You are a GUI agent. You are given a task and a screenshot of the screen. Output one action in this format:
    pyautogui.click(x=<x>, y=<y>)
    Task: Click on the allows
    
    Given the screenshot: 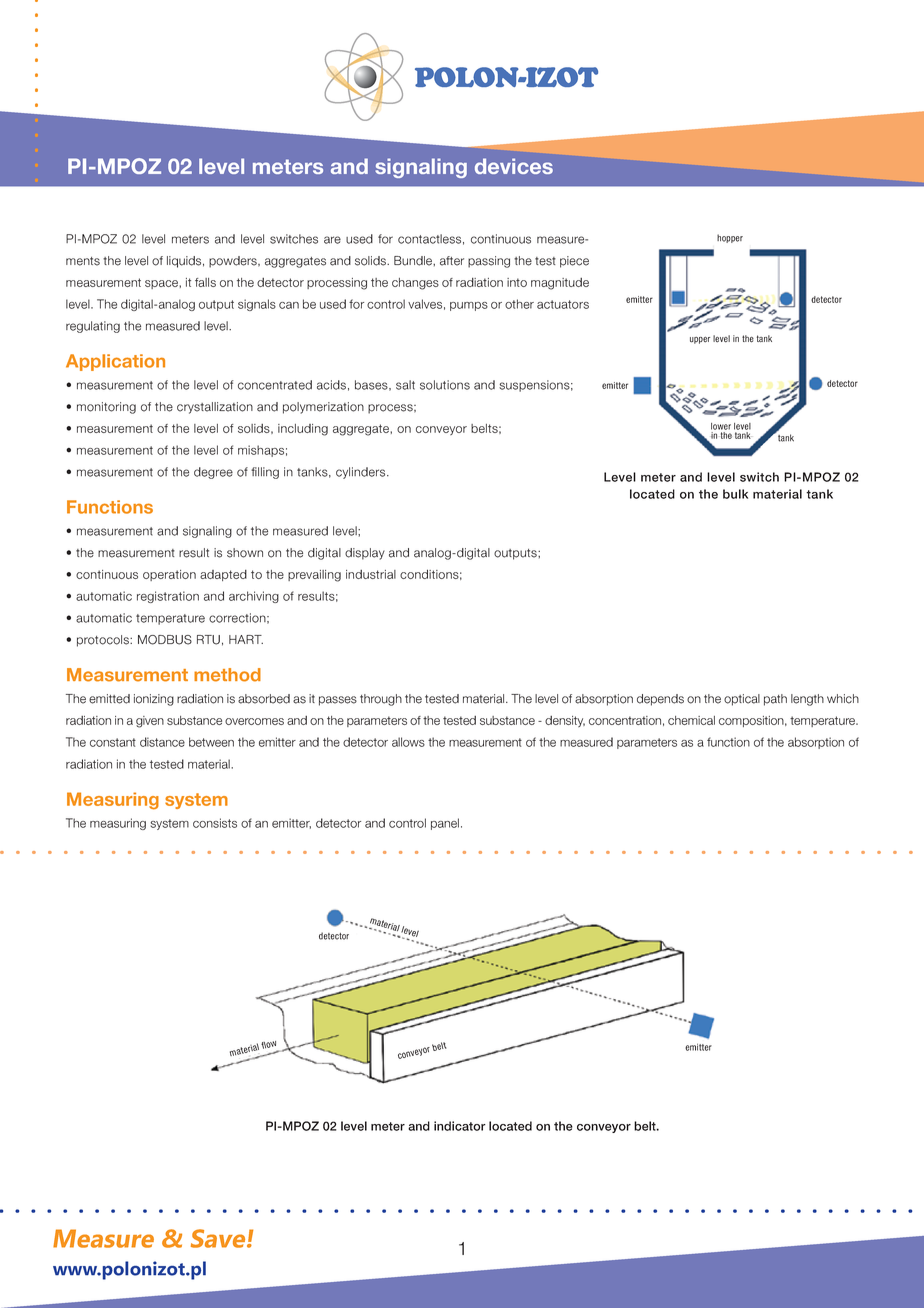 What is the action you would take?
    pyautogui.click(x=408, y=742)
